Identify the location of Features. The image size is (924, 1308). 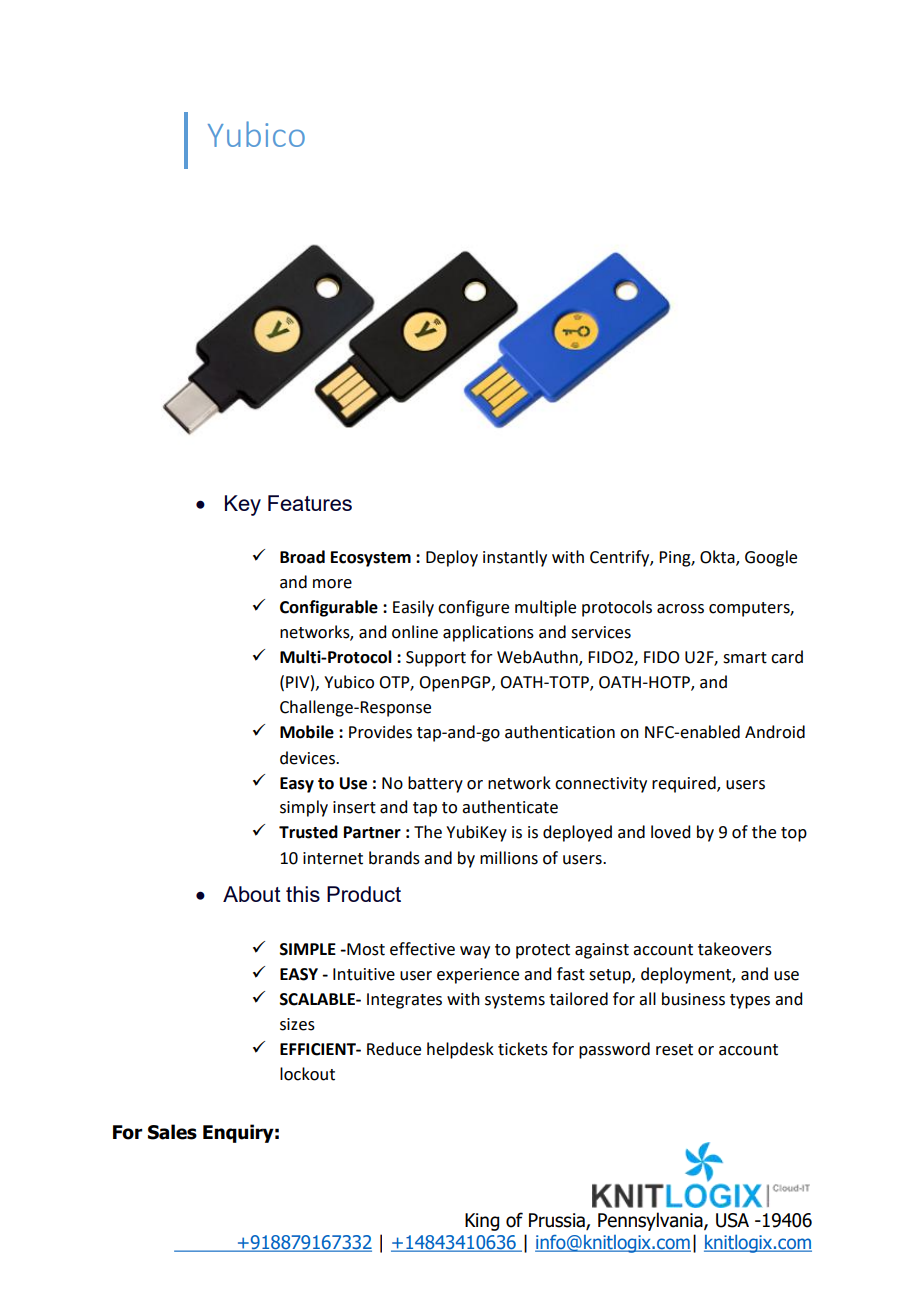
(310, 503).
